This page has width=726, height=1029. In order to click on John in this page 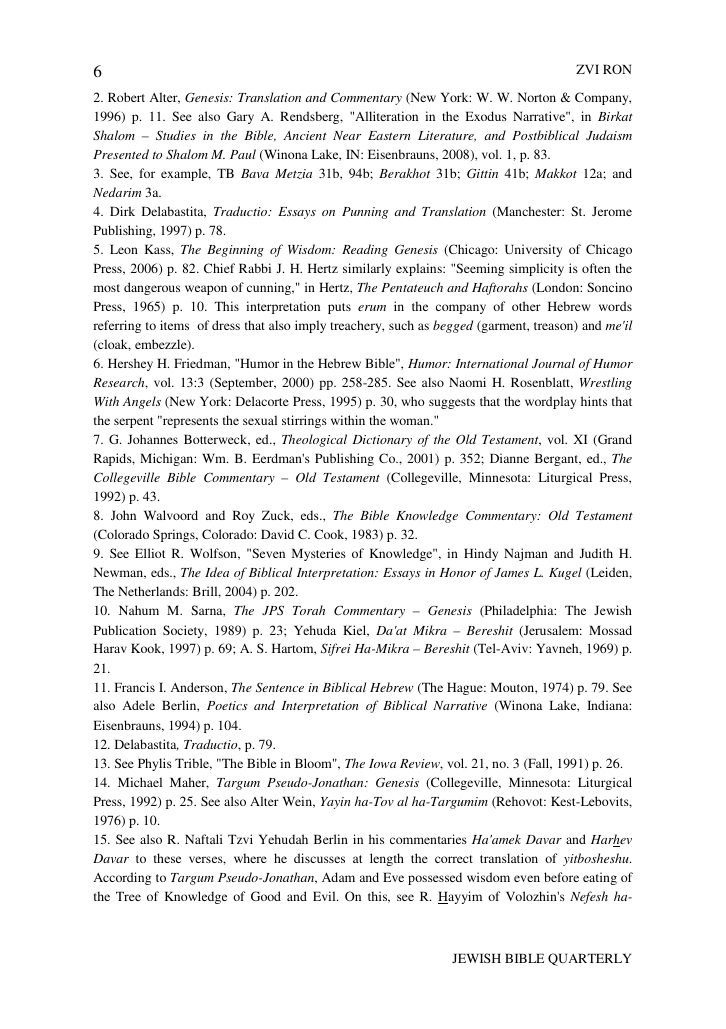, I will do `click(123, 515)`.
